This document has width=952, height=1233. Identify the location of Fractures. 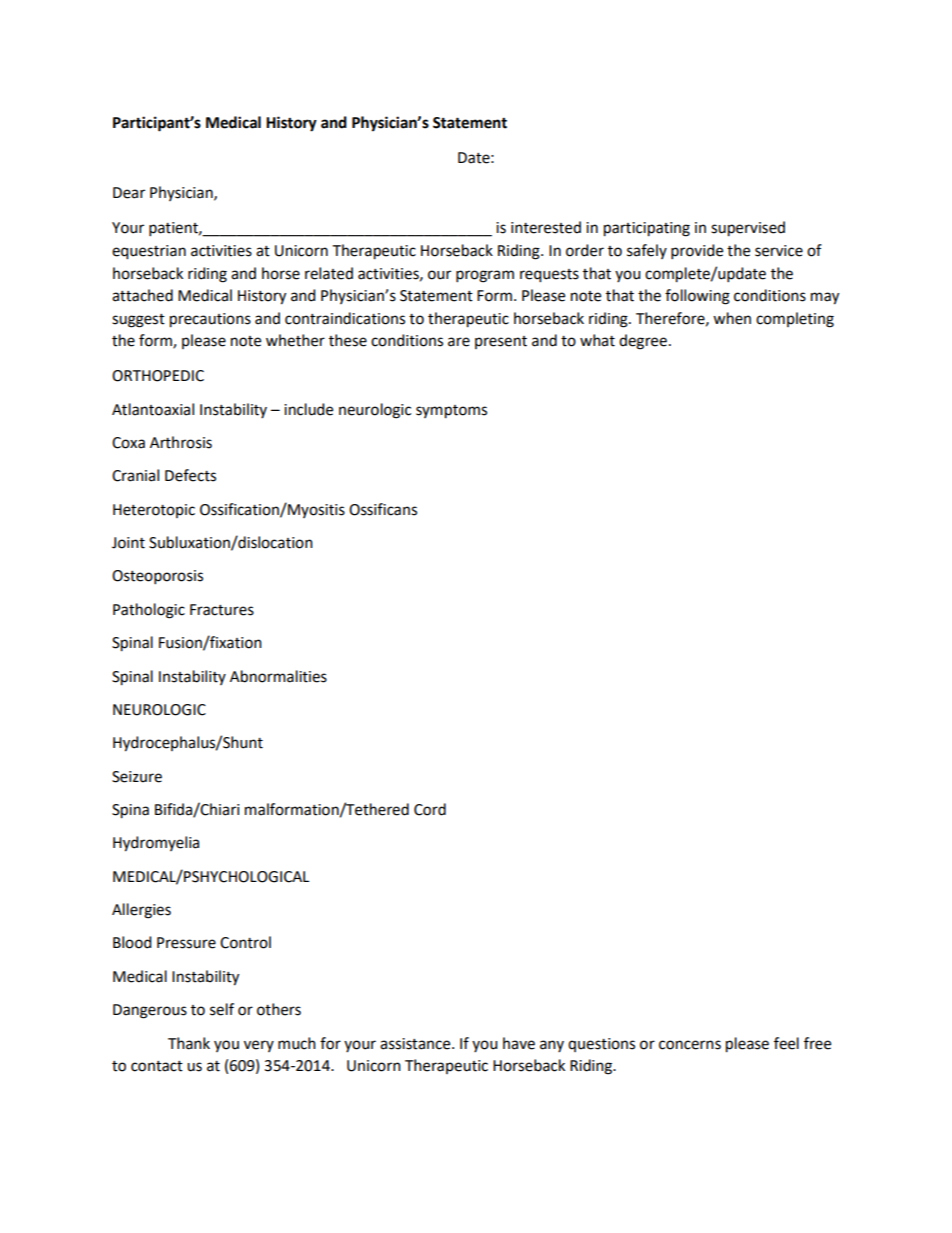
(222, 610).
